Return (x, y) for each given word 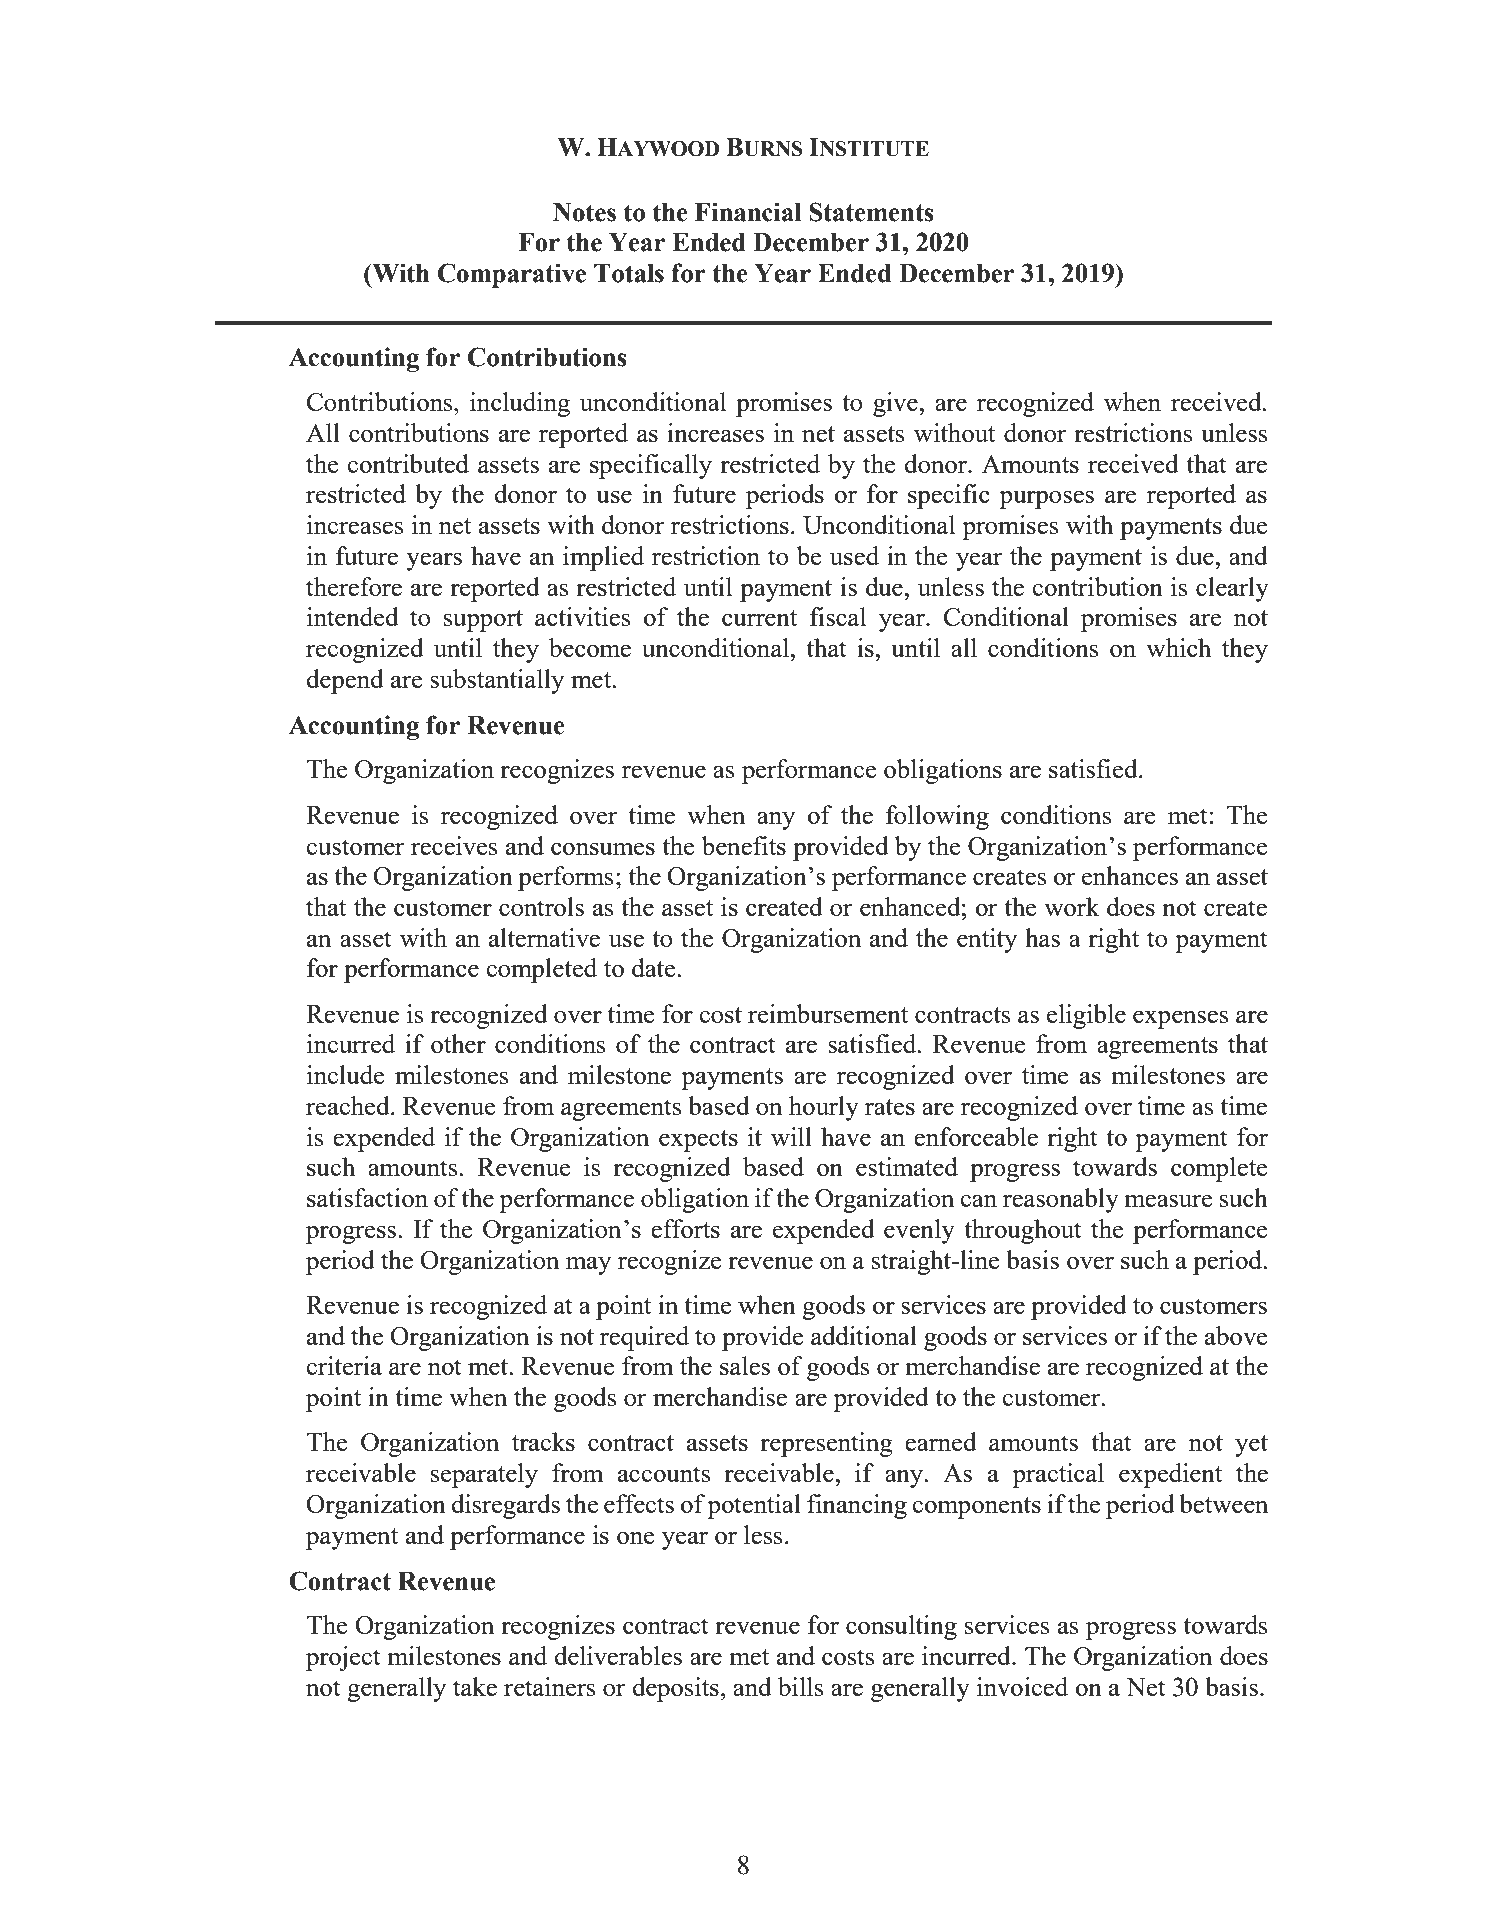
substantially (497, 681)
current (759, 618)
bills (801, 1686)
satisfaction (367, 1197)
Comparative (512, 275)
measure (1168, 1201)
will (791, 1136)
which (1178, 647)
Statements (871, 212)
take (475, 1686)
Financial (748, 212)
